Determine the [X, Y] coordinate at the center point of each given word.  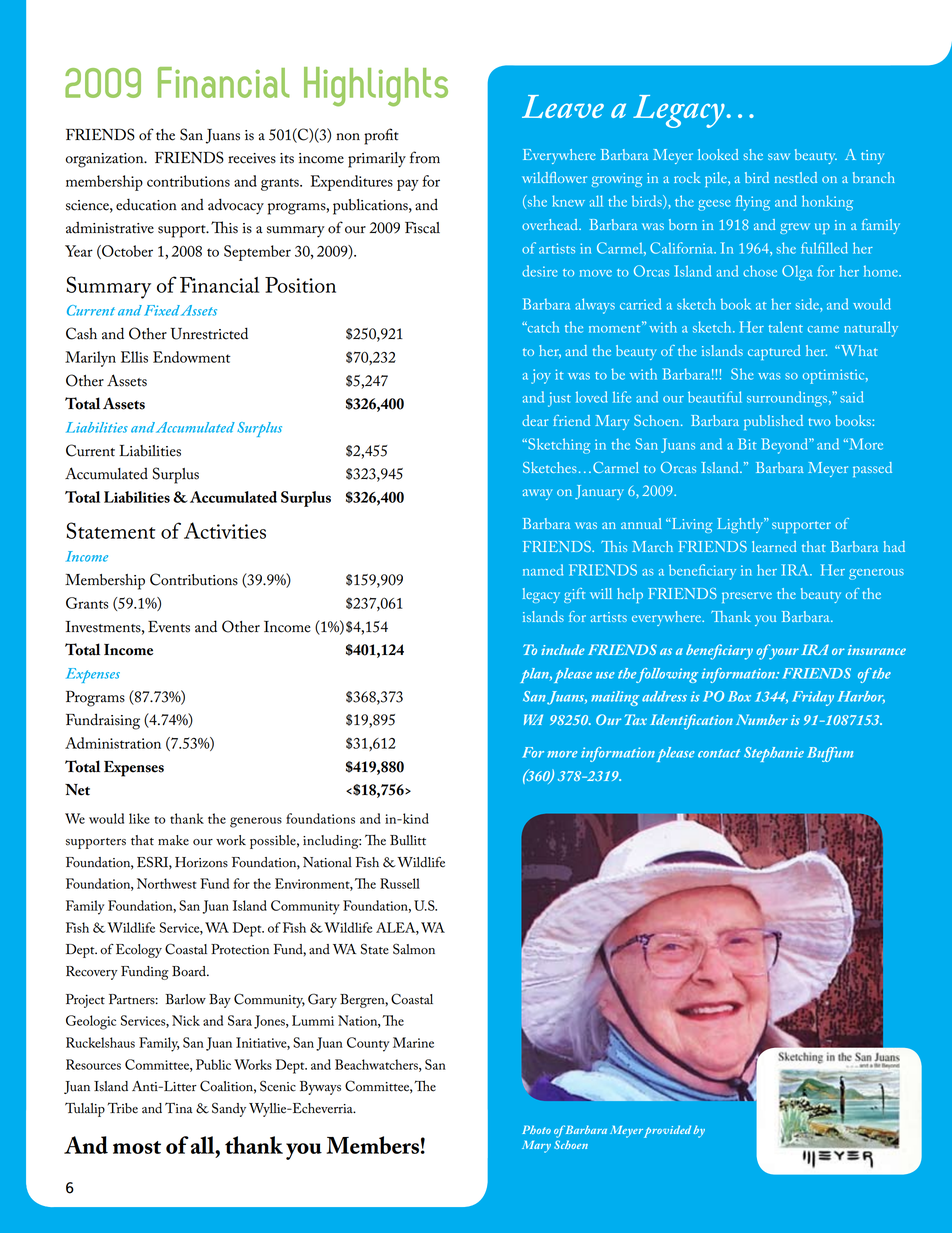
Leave [563, 106]
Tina [179, 1108]
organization [106, 160]
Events [169, 627]
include [563, 649]
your [783, 654]
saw [779, 156]
